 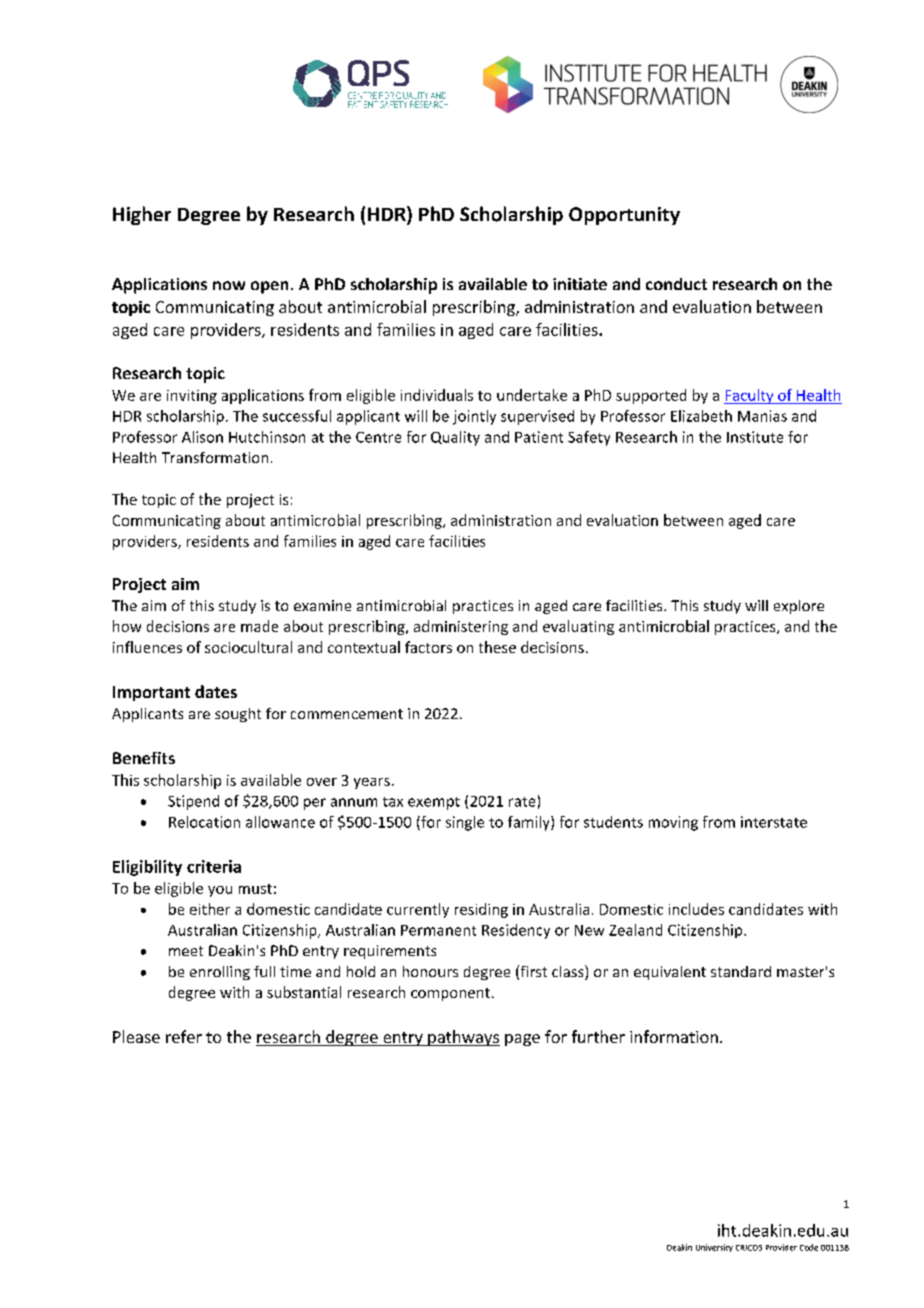 I want to click on initiate, so click(x=580, y=284).
